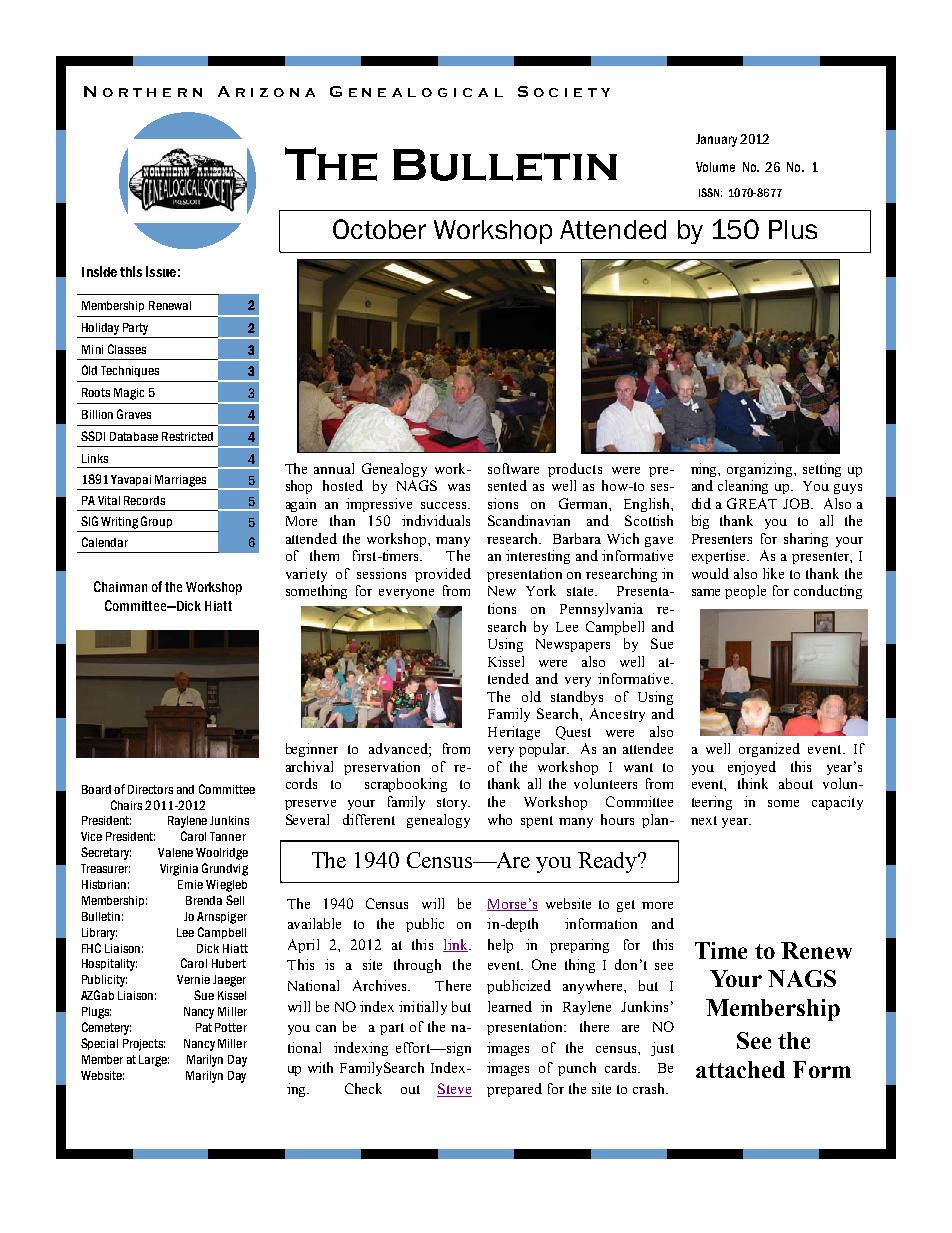 This image has width=952, height=1233. Describe the element at coordinates (154, 1061) in the image. I see `Large` at that location.
